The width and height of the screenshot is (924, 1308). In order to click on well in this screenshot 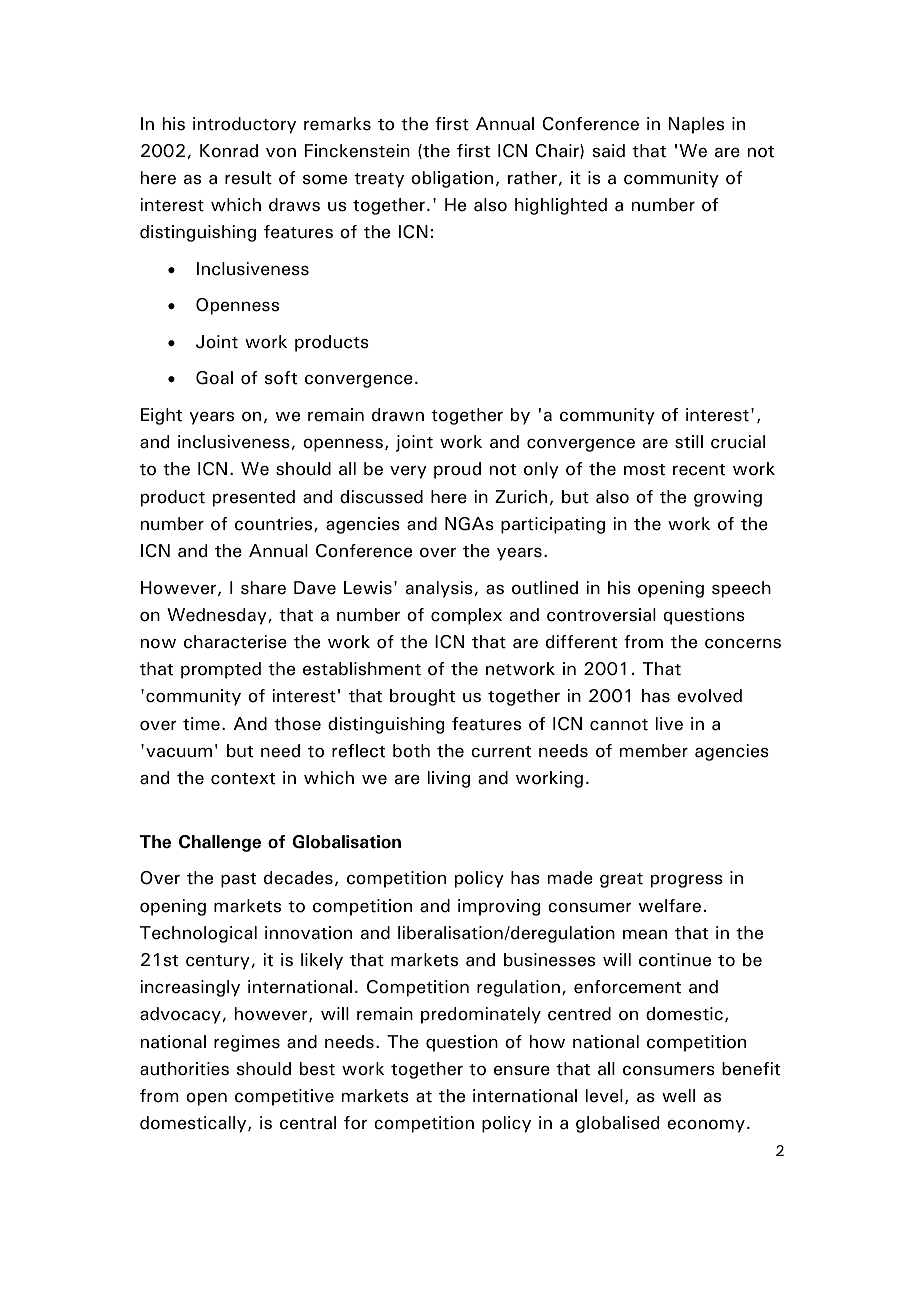, I will do `click(678, 1096)`.
